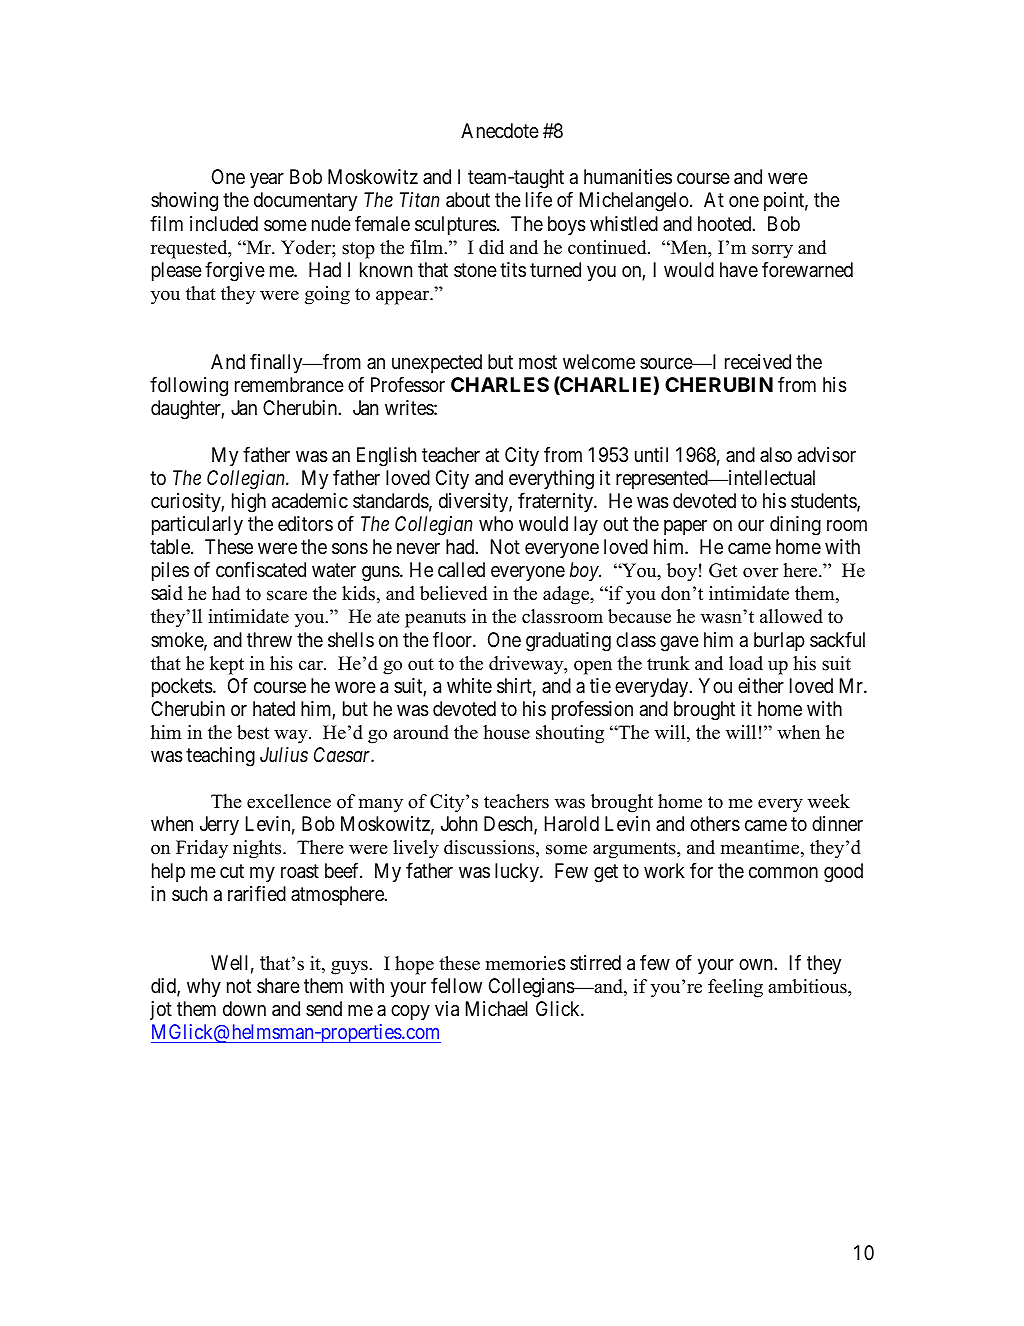 This document has width=1024, height=1326. What do you see at coordinates (500, 130) in the document?
I see `Anecdote` at bounding box center [500, 130].
